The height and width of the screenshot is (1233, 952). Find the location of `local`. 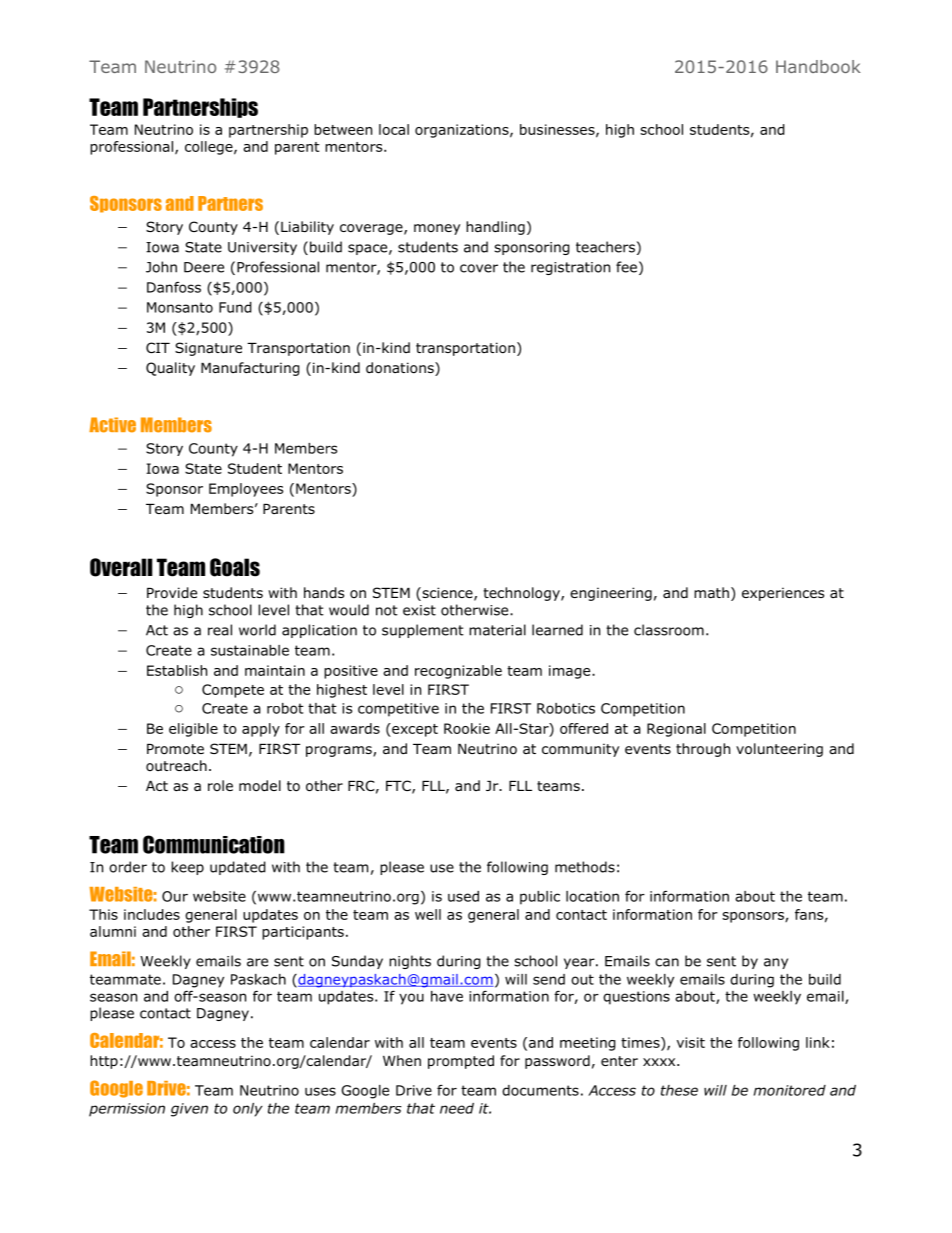

local is located at coordinates (394, 129).
